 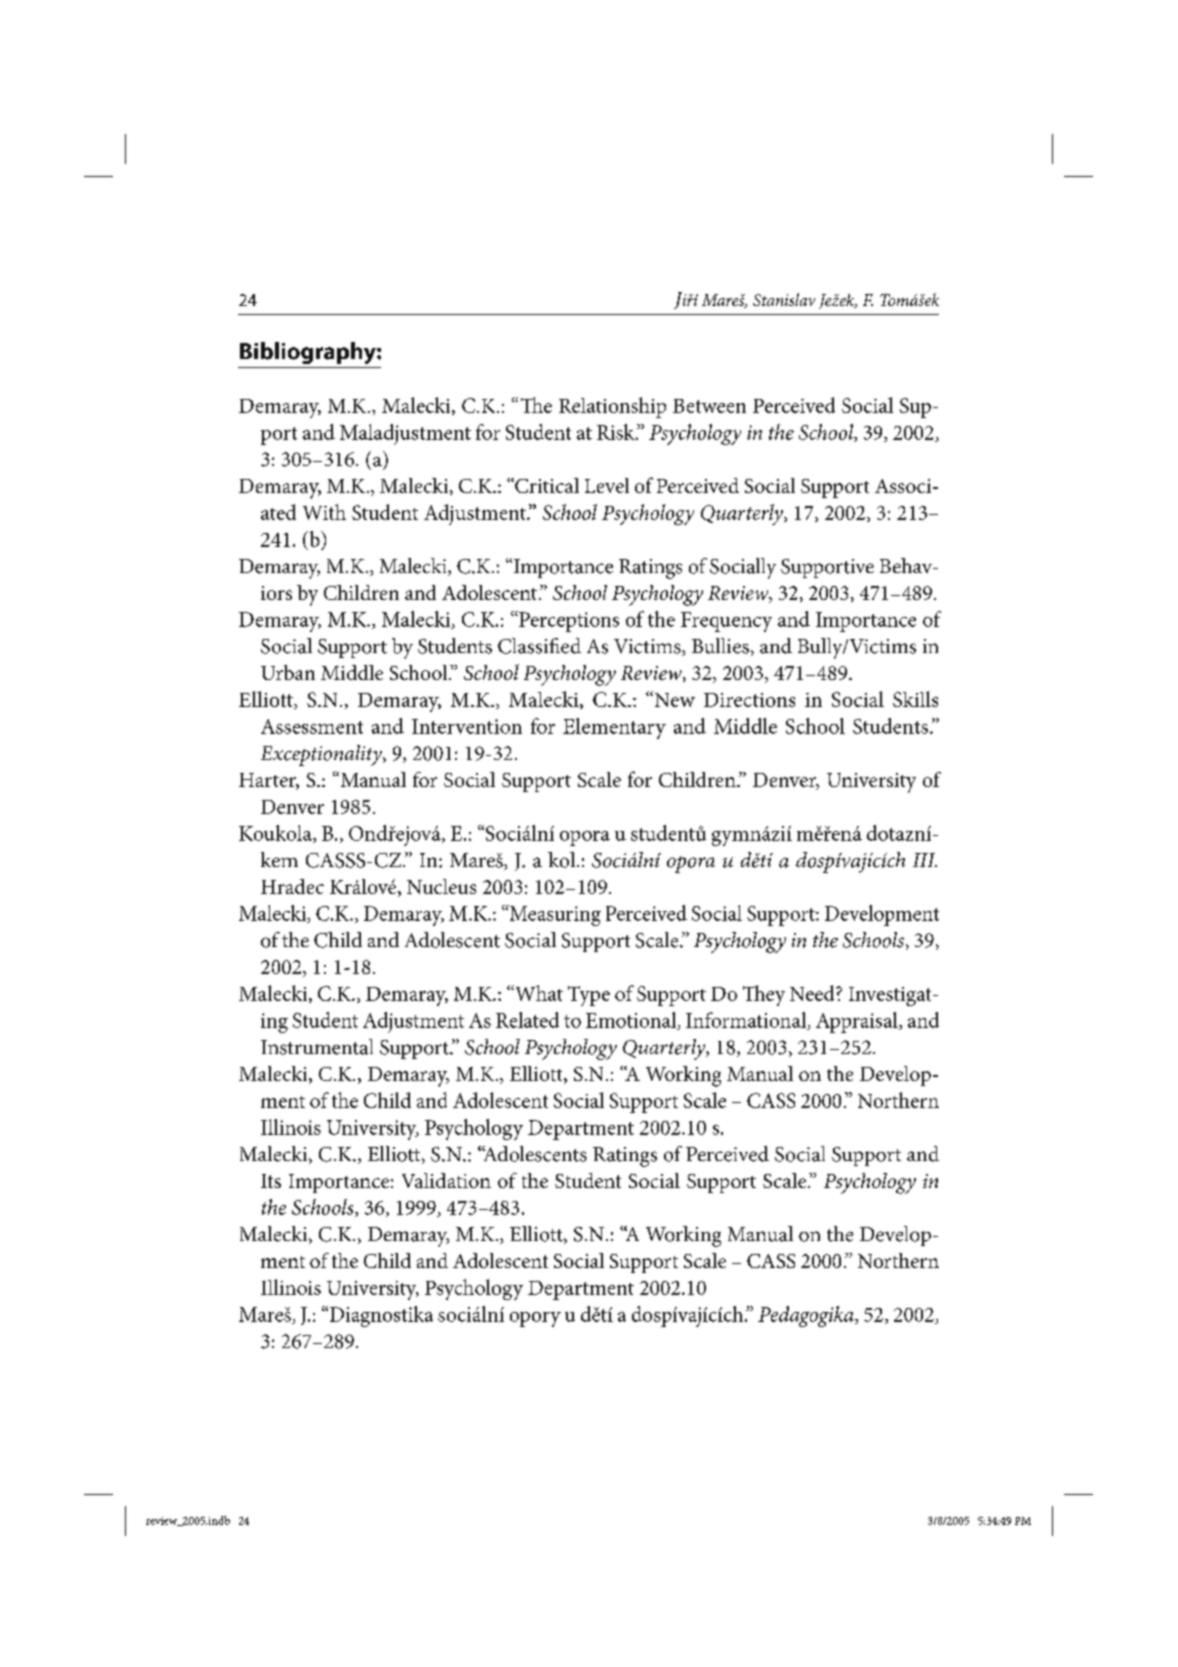 I want to click on Type, so click(x=589, y=996).
